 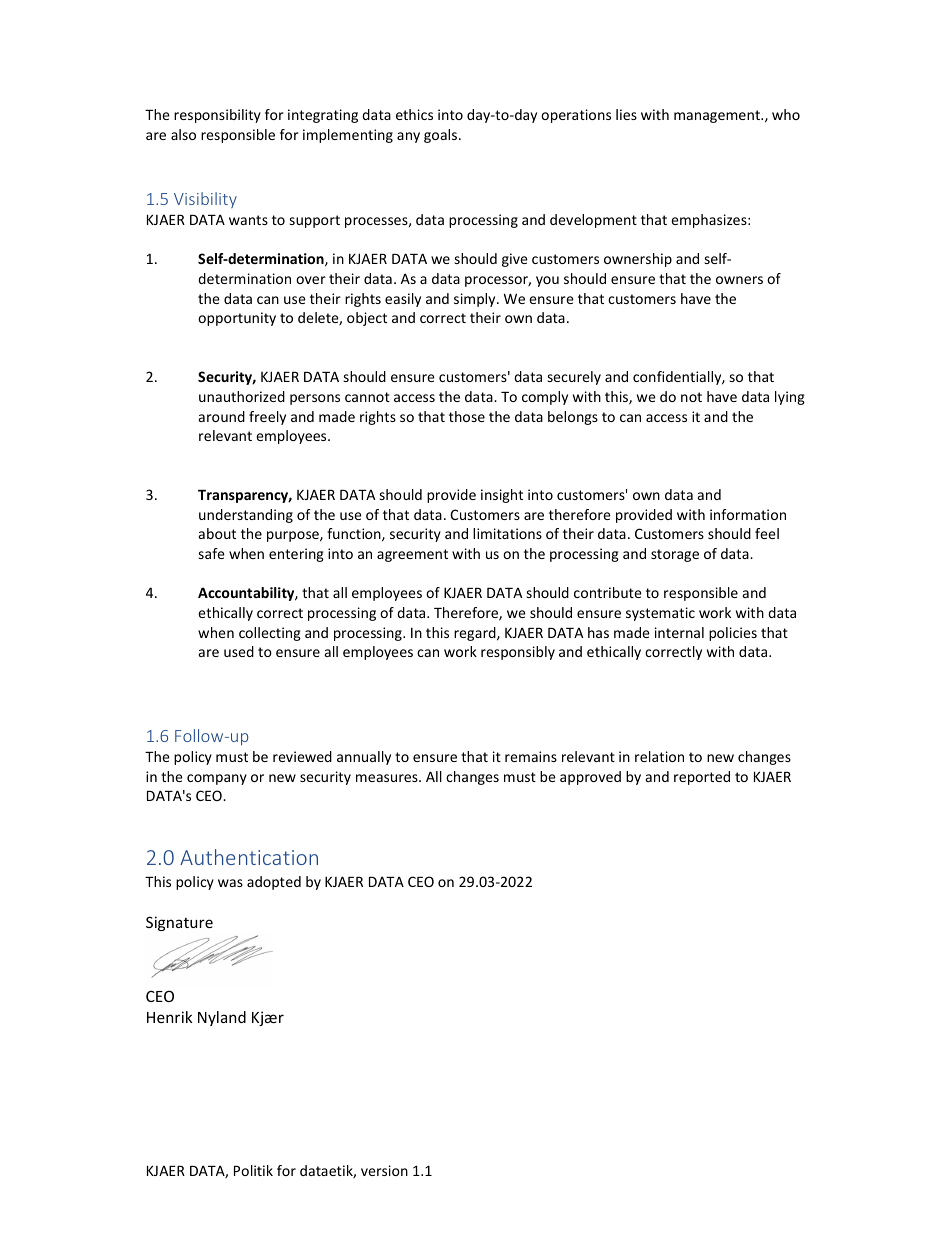 What do you see at coordinates (217, 116) in the screenshot?
I see `responsibility` at bounding box center [217, 116].
